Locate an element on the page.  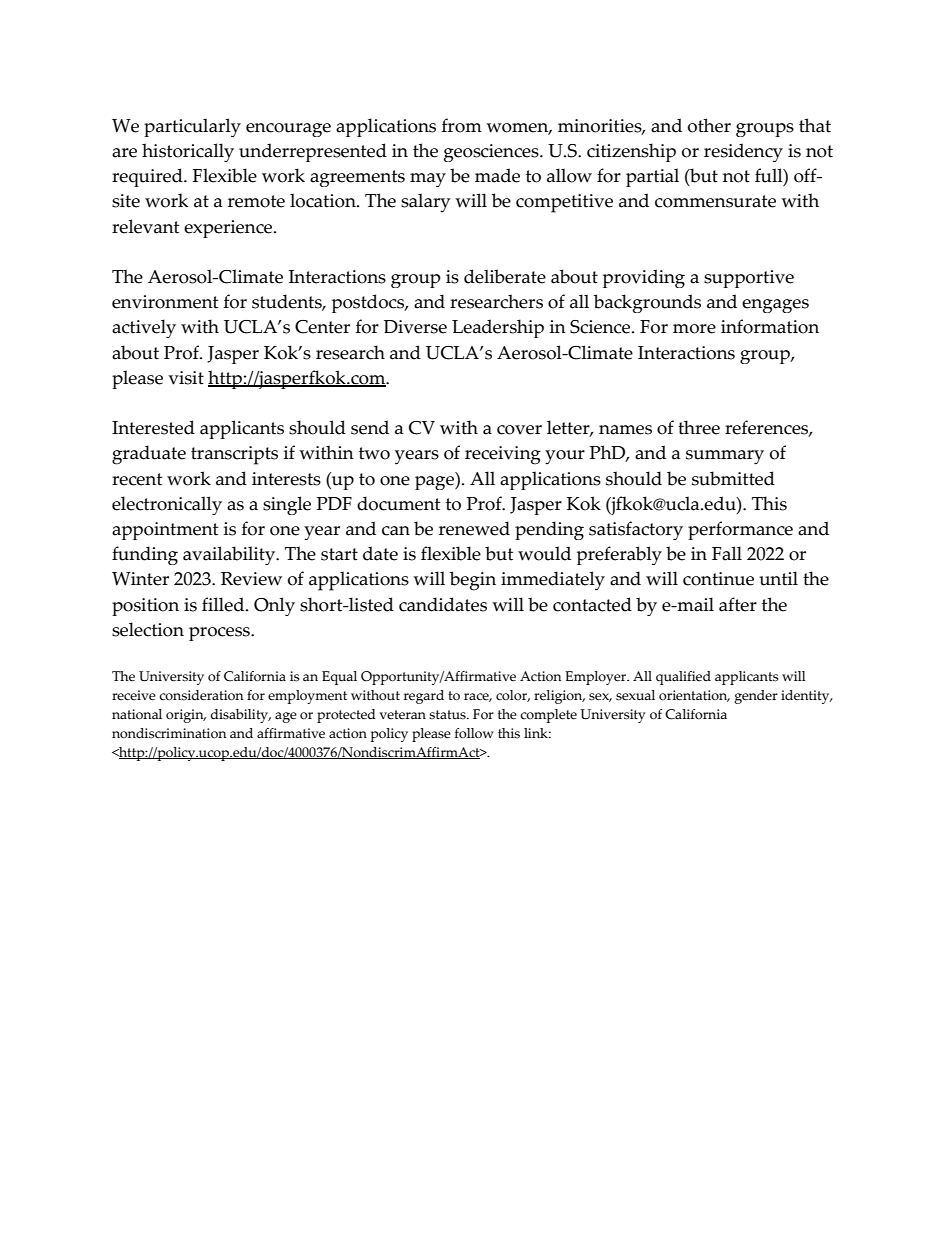
origin is located at coordinates (186, 716).
